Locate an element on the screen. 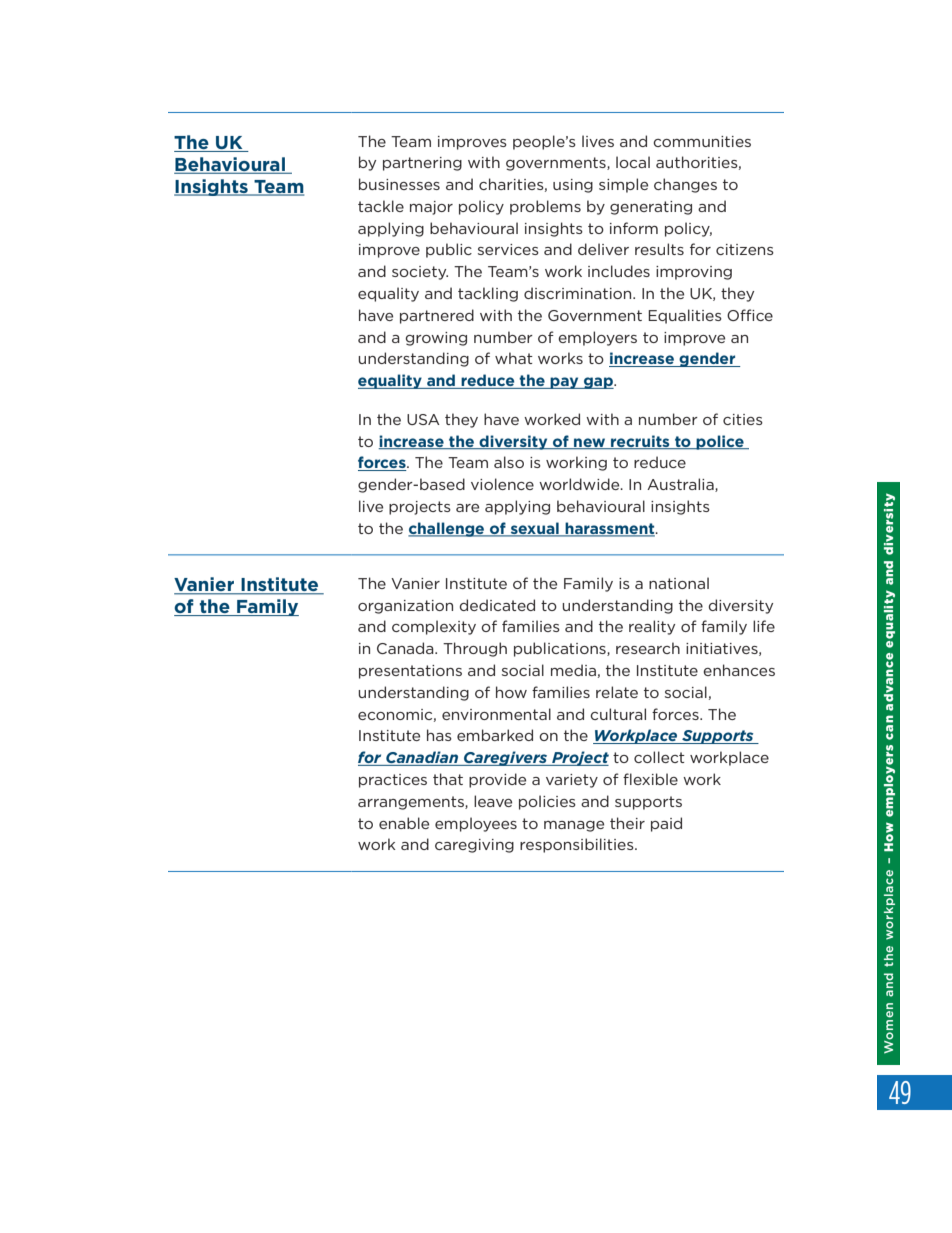 This screenshot has height=1233, width=952. enable is located at coordinates (404, 823).
